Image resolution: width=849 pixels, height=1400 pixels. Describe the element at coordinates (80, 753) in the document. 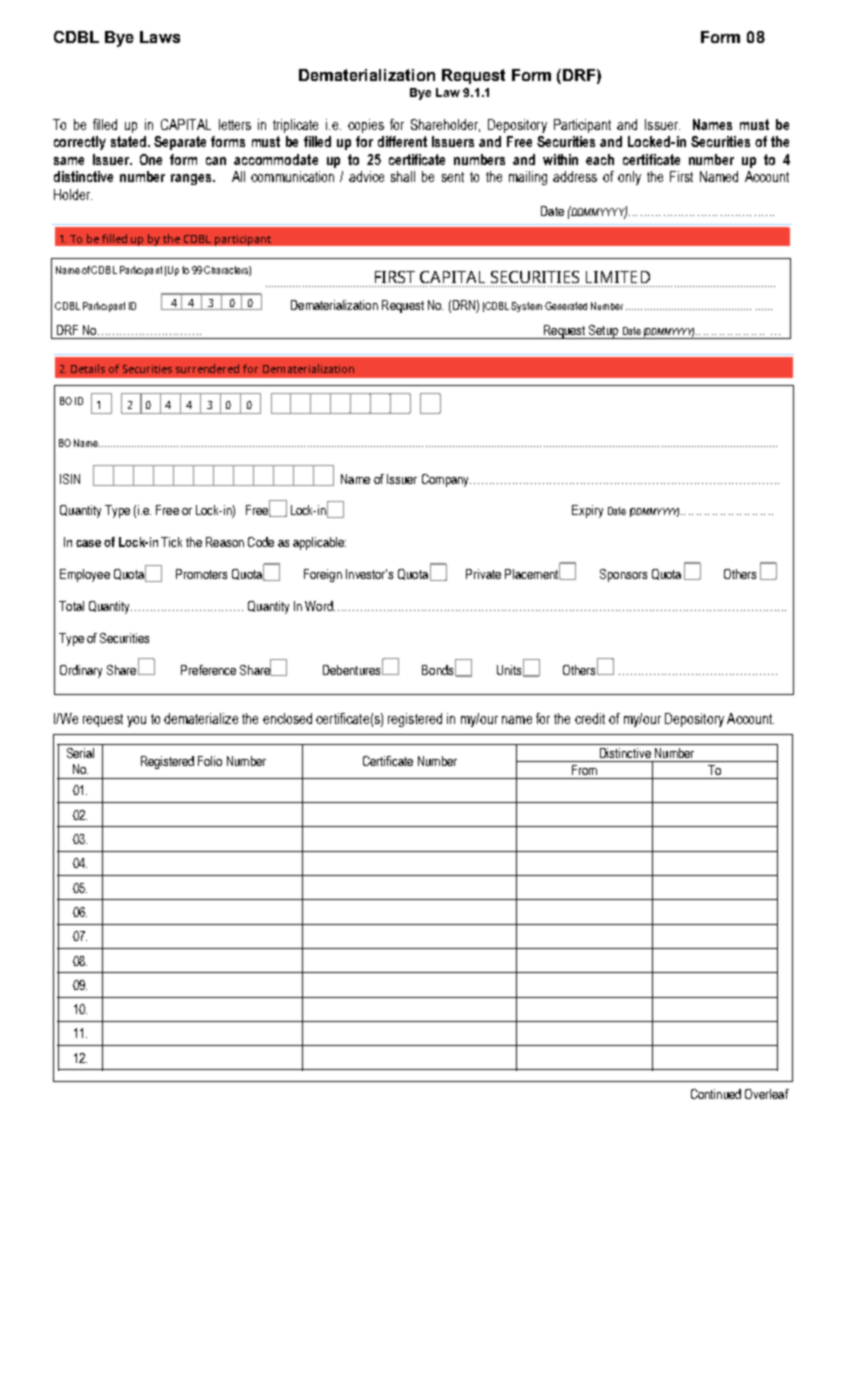

I see `Serial` at that location.
